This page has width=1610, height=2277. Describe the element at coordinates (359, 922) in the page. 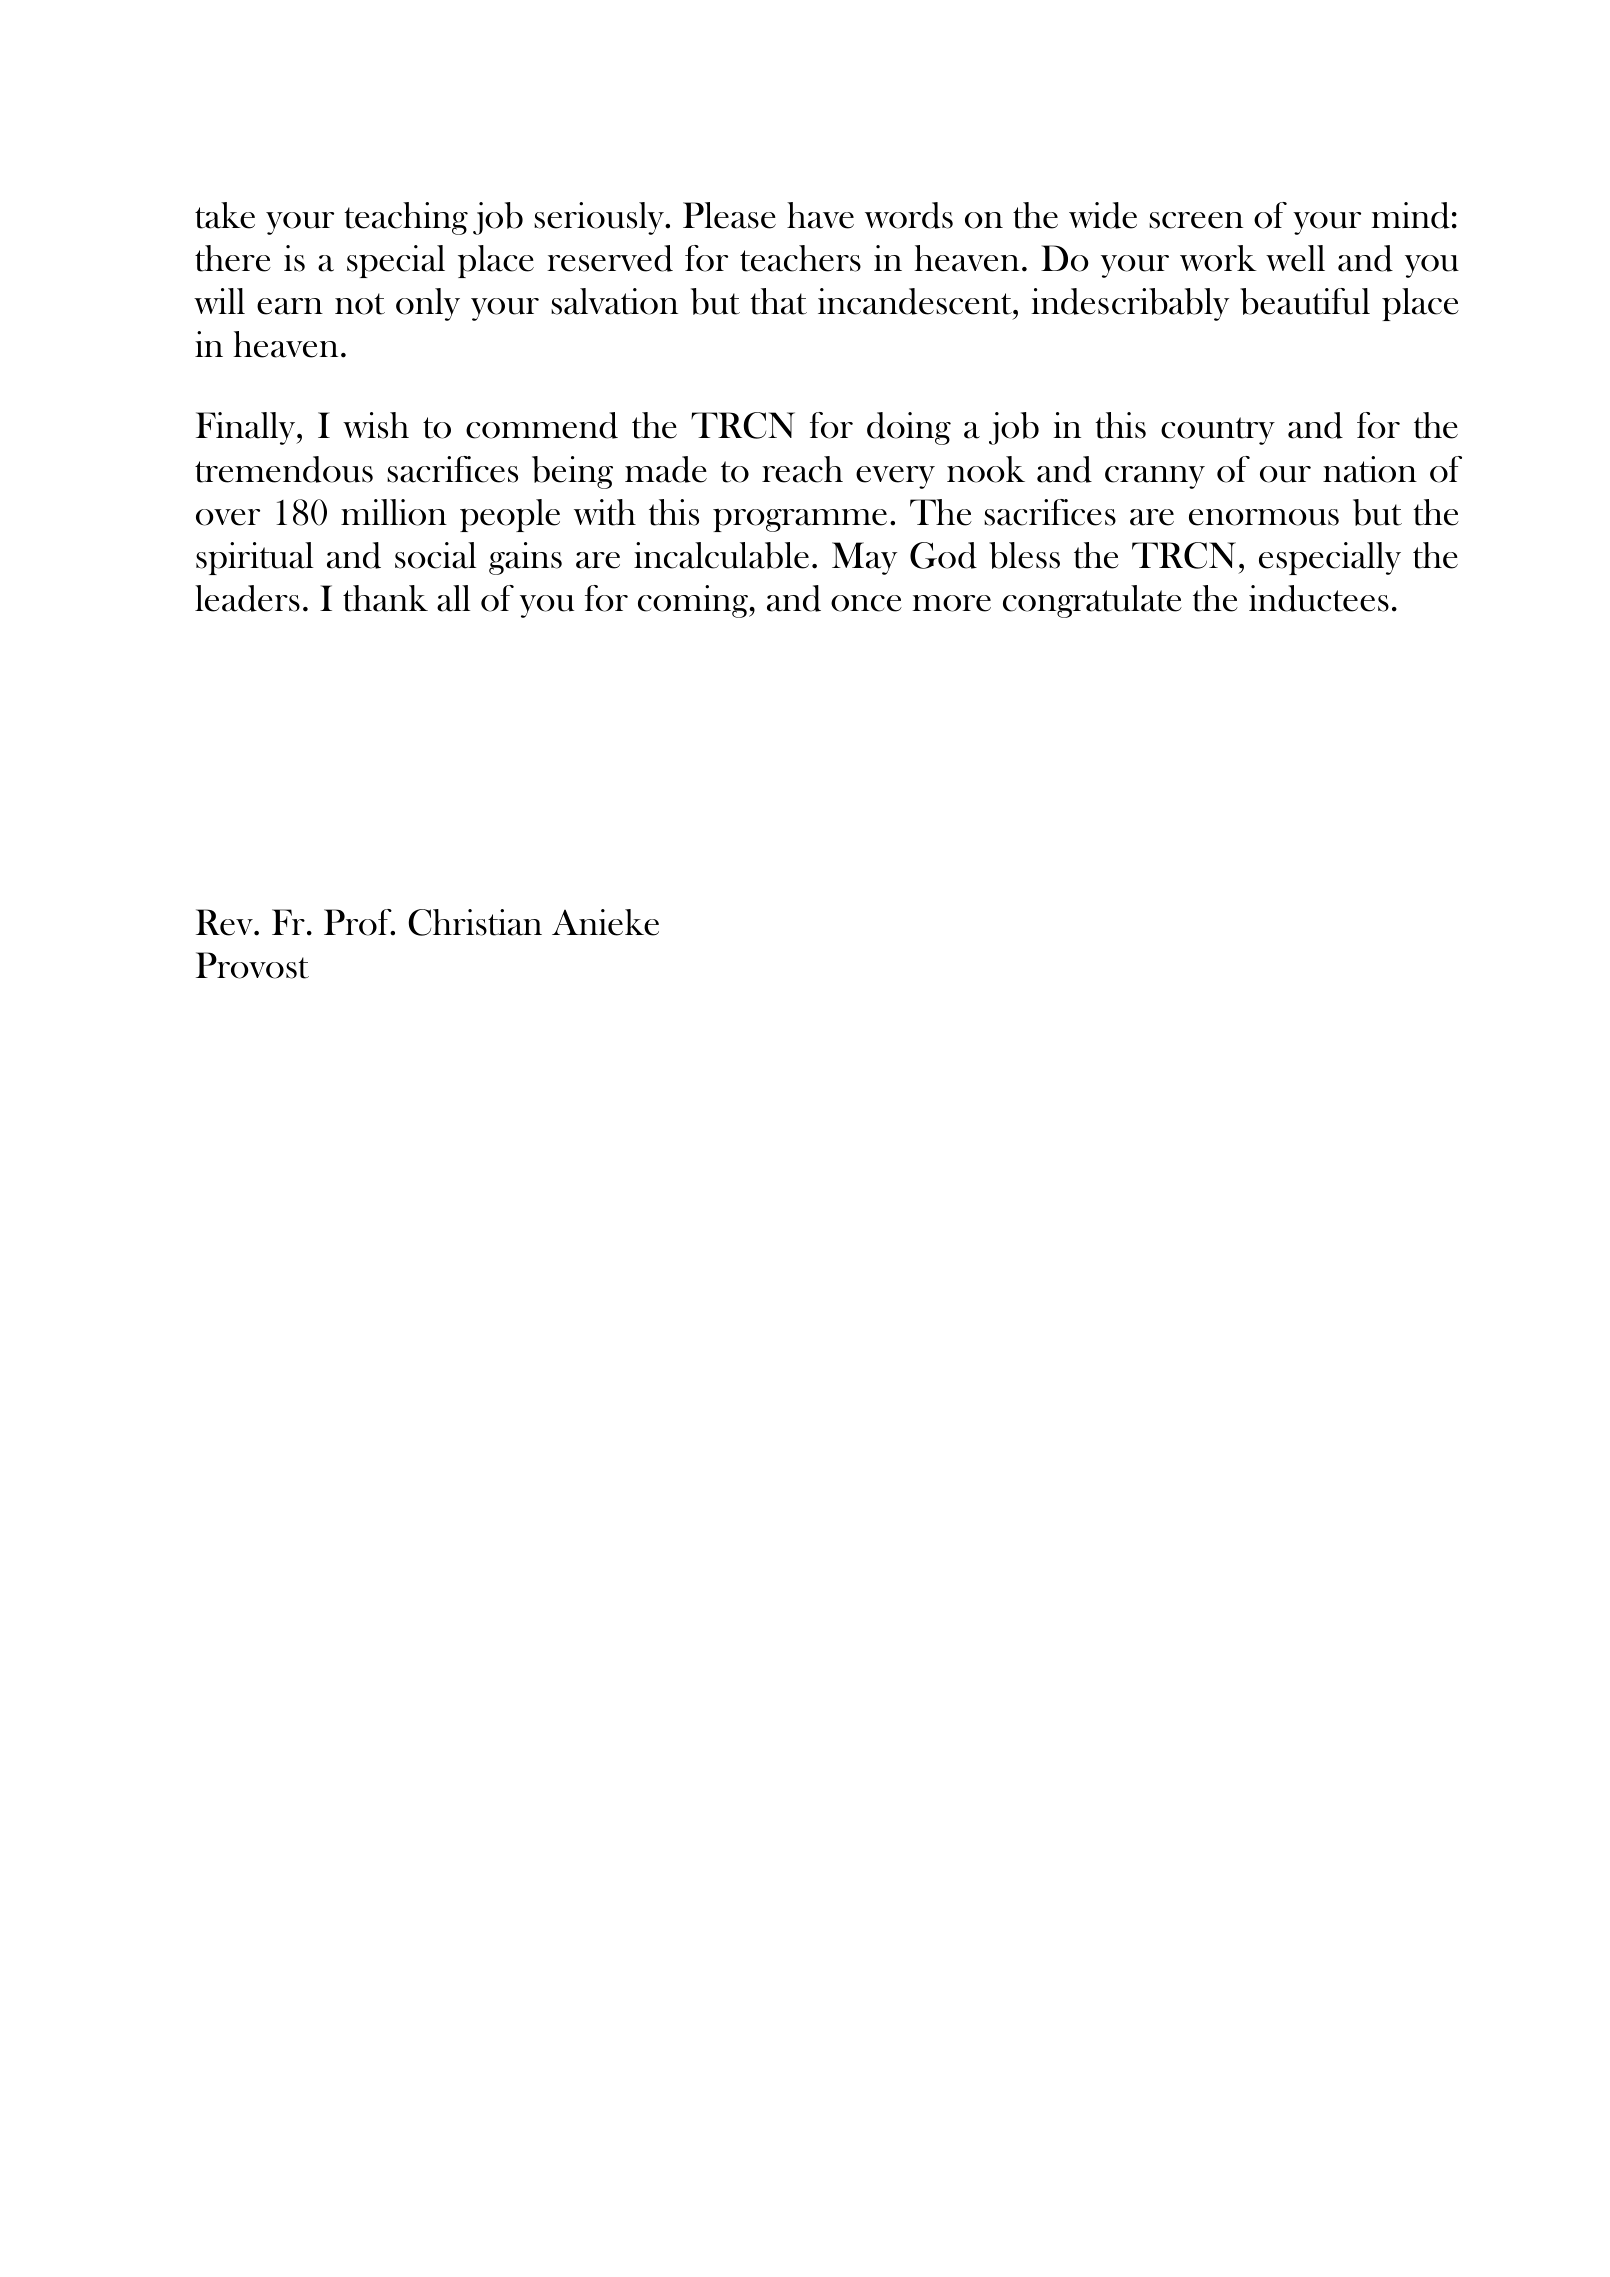

I see `Prof` at that location.
